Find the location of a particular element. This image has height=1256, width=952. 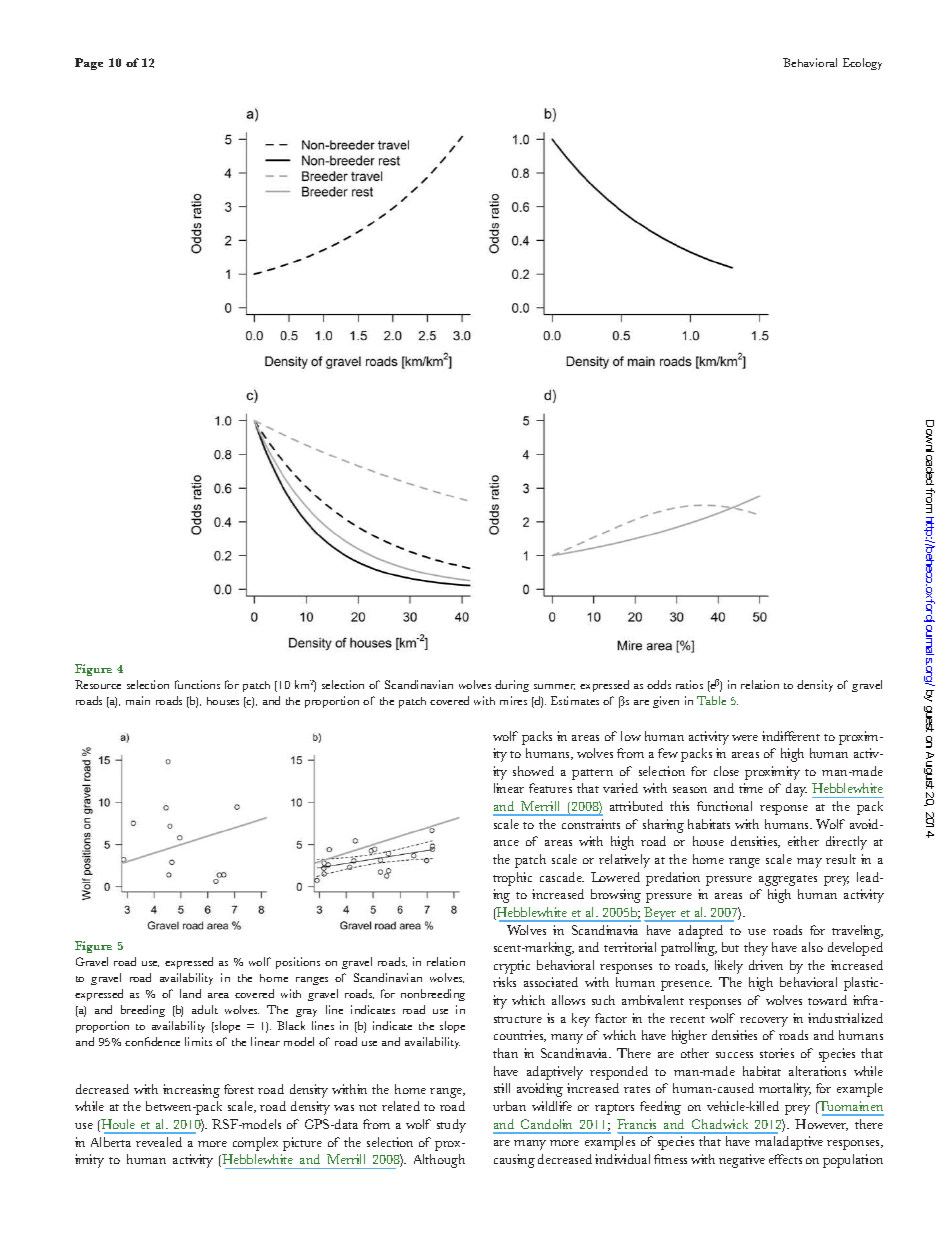

Page is located at coordinates (89, 64).
